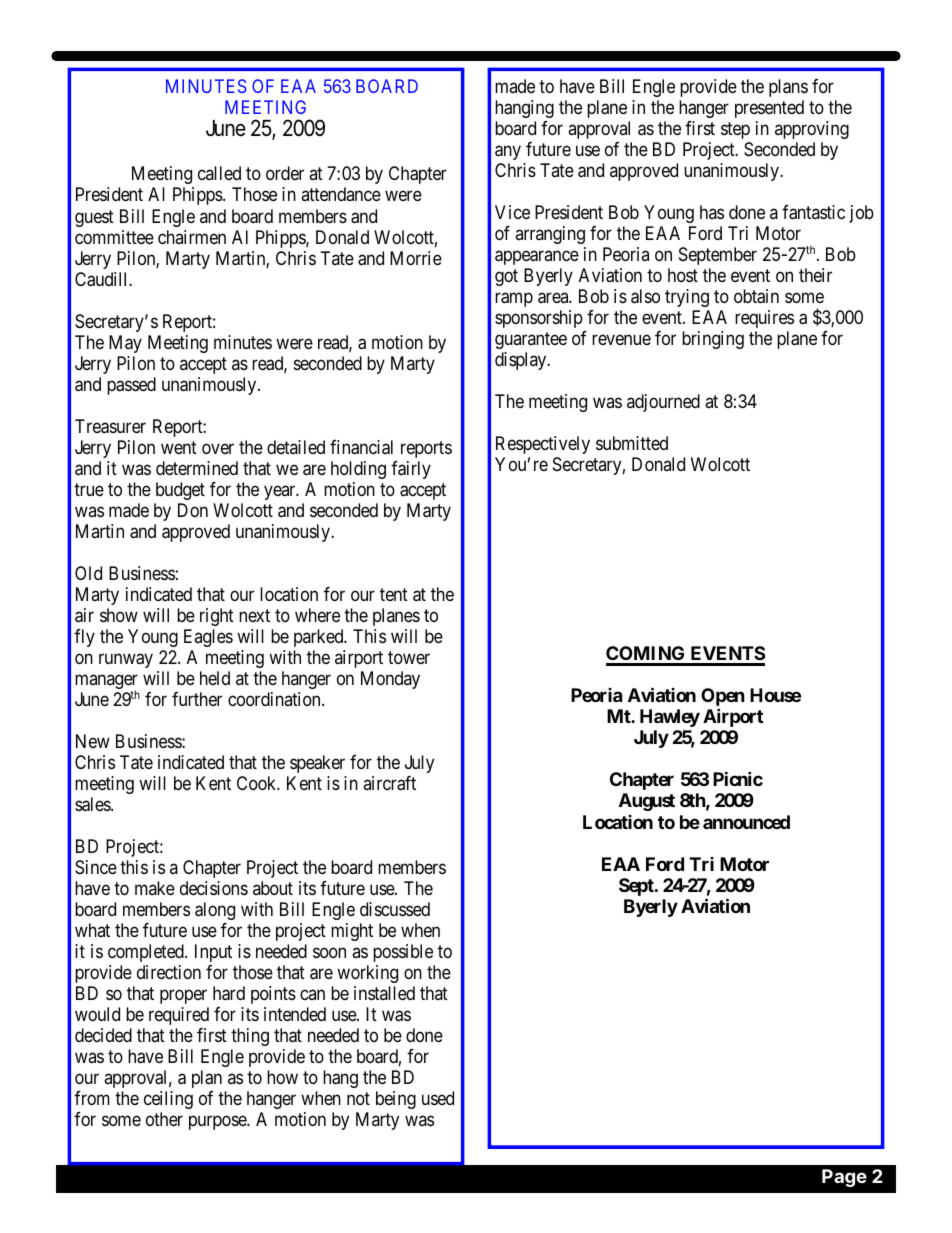 This screenshot has height=1233, width=952. I want to click on any, so click(508, 152).
